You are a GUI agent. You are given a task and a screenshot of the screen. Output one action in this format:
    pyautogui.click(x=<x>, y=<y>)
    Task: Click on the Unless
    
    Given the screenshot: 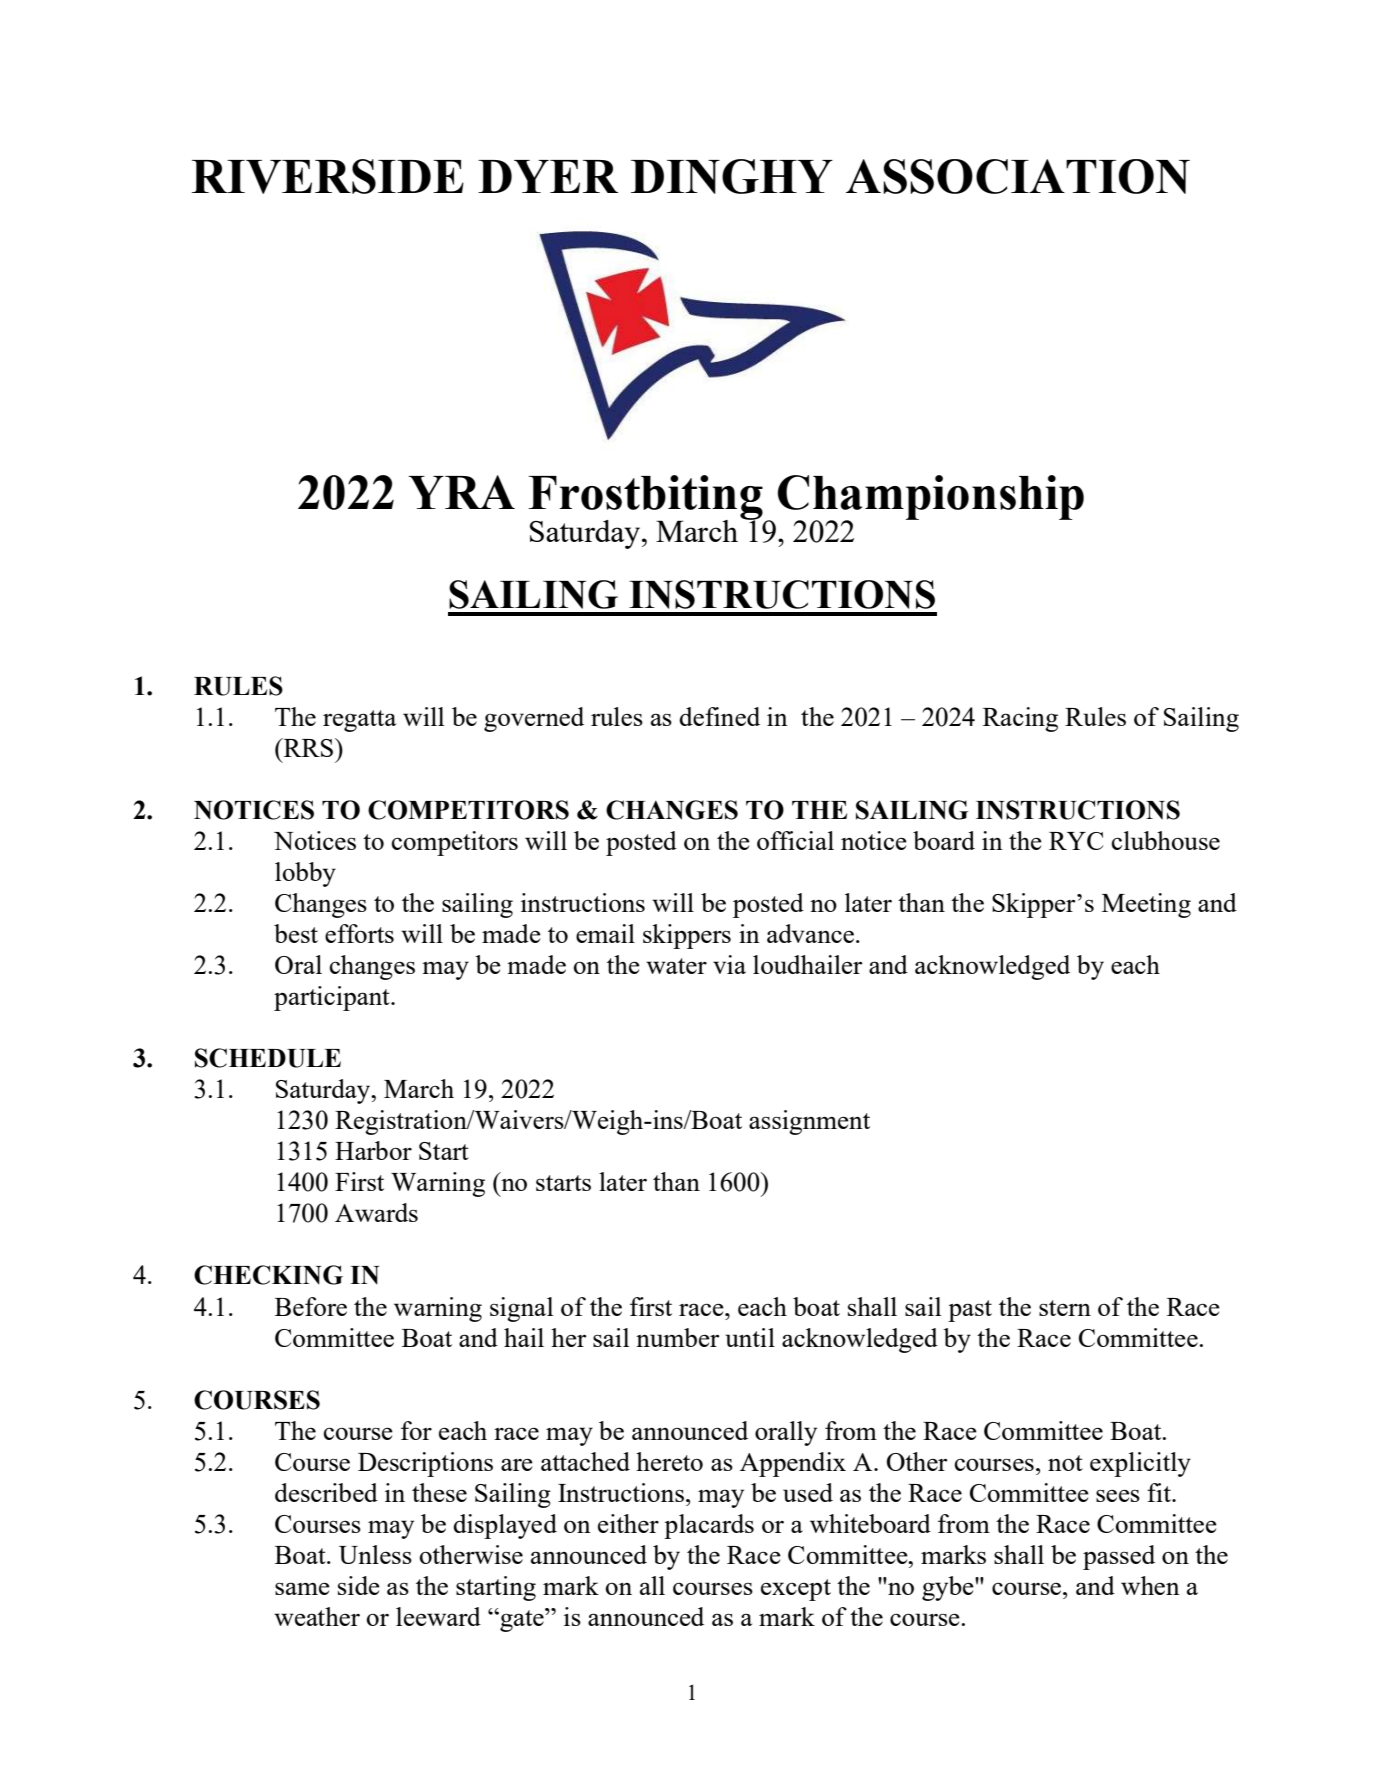 What is the action you would take?
    pyautogui.click(x=375, y=1554)
